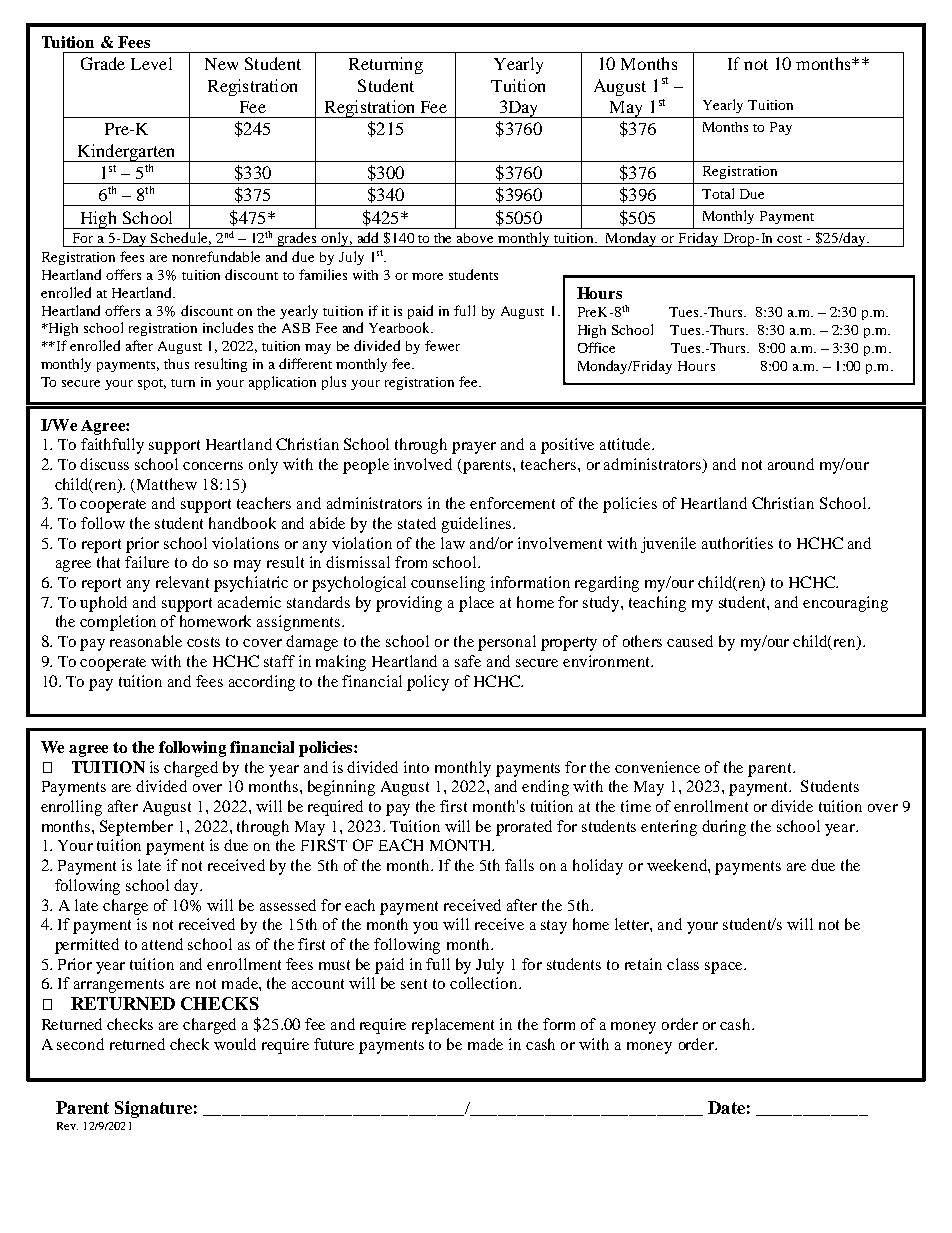  What do you see at coordinates (136, 828) in the screenshot?
I see `September` at bounding box center [136, 828].
